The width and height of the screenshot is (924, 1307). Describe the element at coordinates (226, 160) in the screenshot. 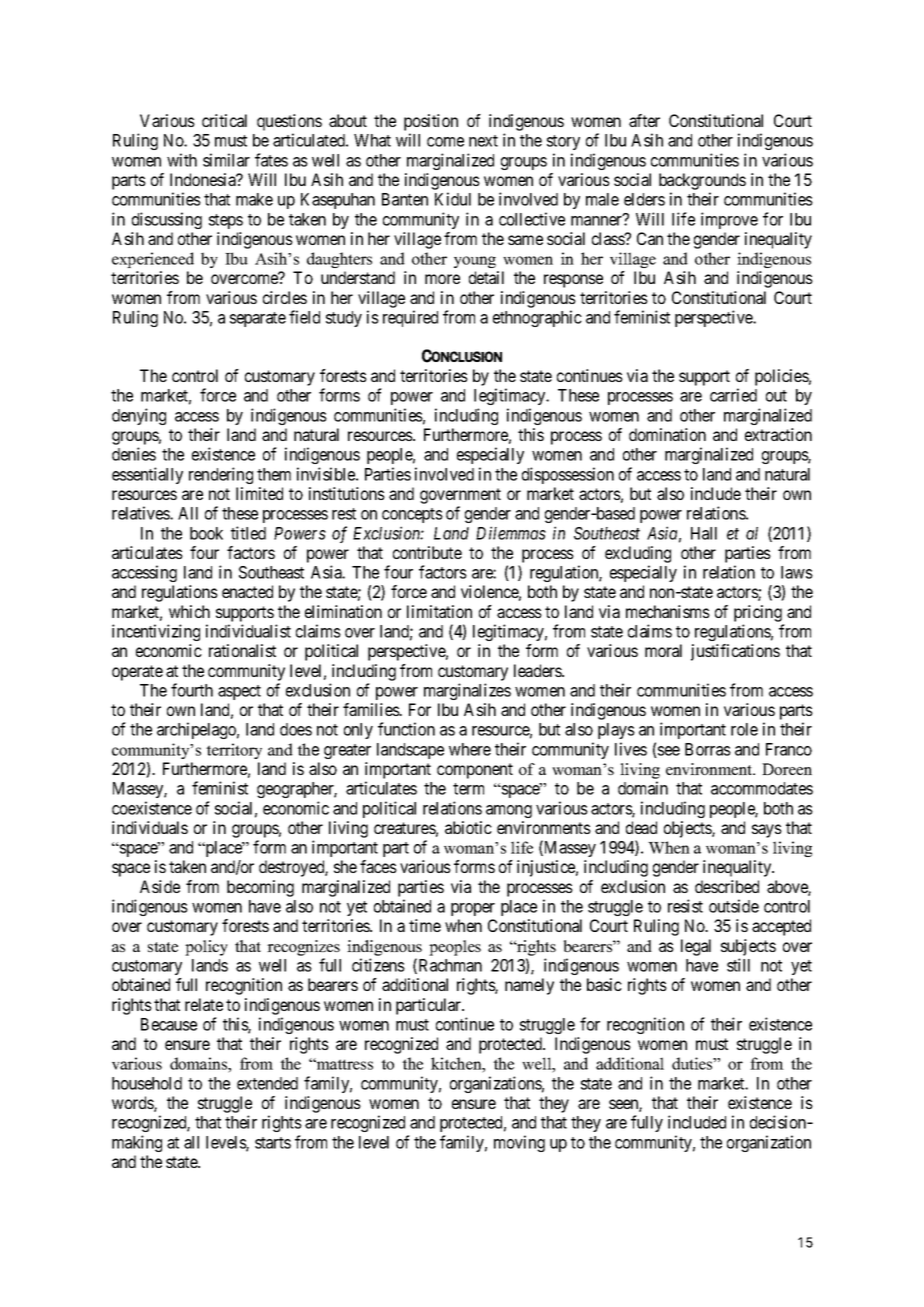

I see `similar` at that location.
